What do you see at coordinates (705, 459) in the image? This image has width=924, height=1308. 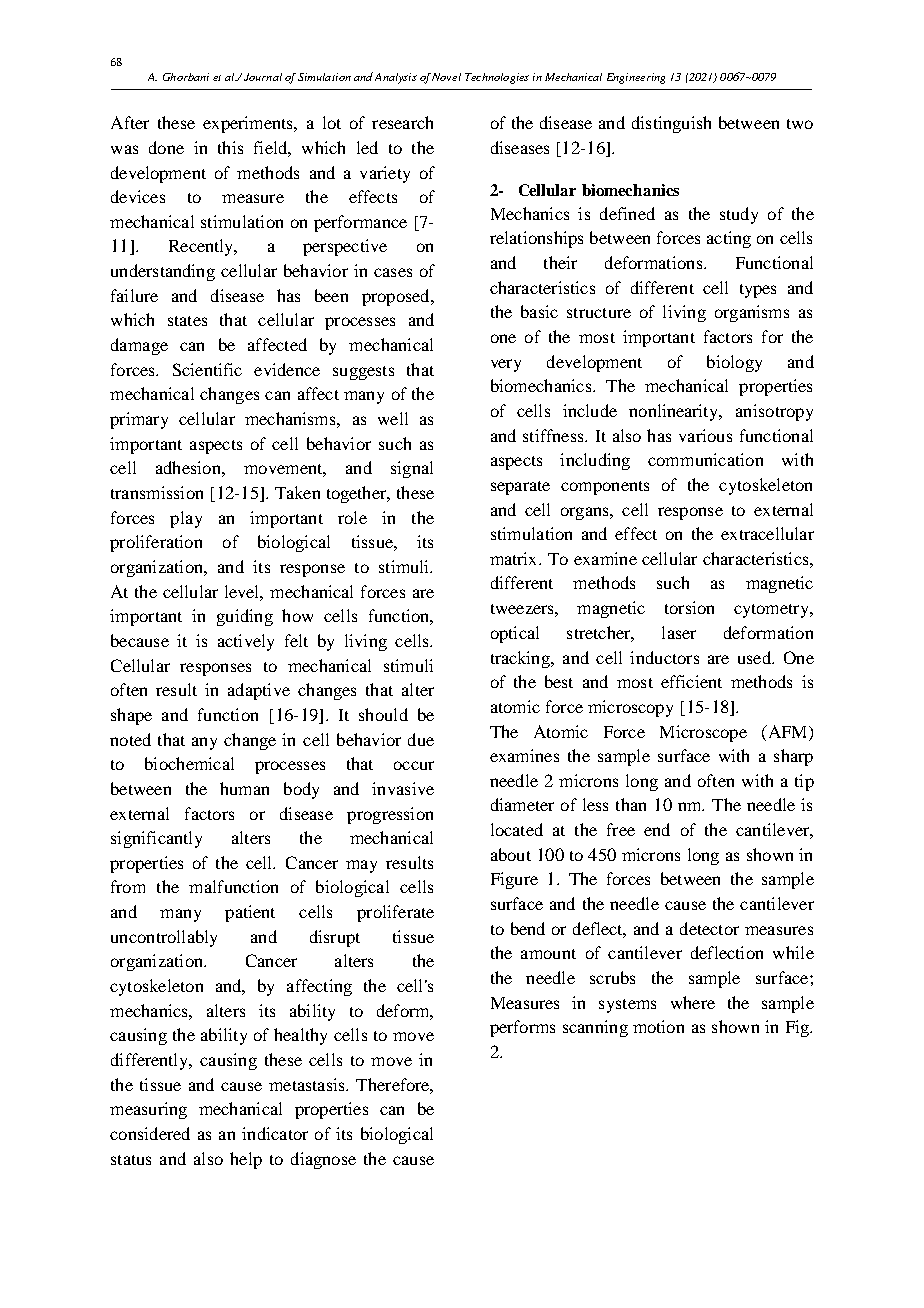 I see `communication` at bounding box center [705, 459].
